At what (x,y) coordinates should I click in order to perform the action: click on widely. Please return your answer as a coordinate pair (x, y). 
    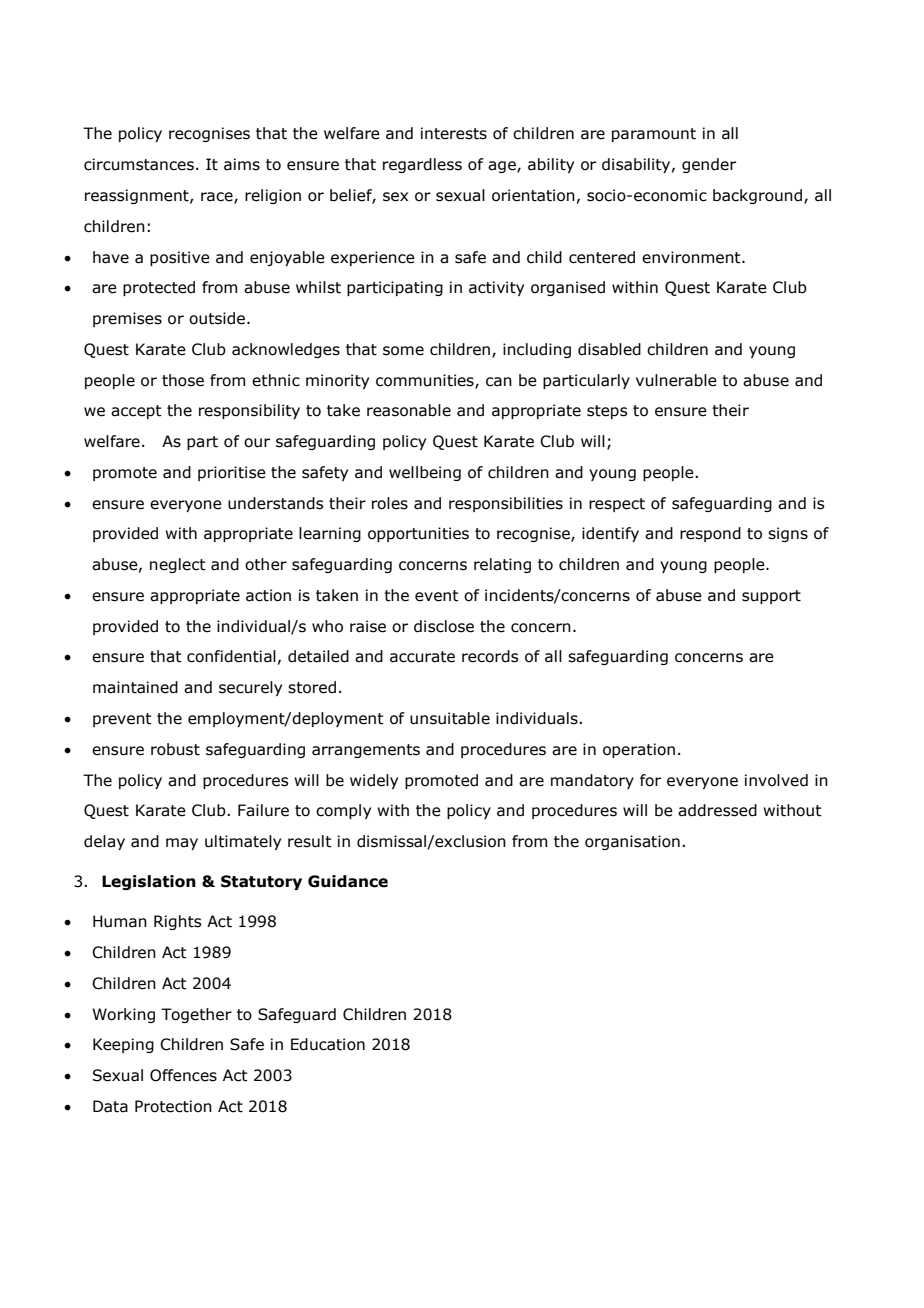
    Looking at the image, I should click on (374, 781).
